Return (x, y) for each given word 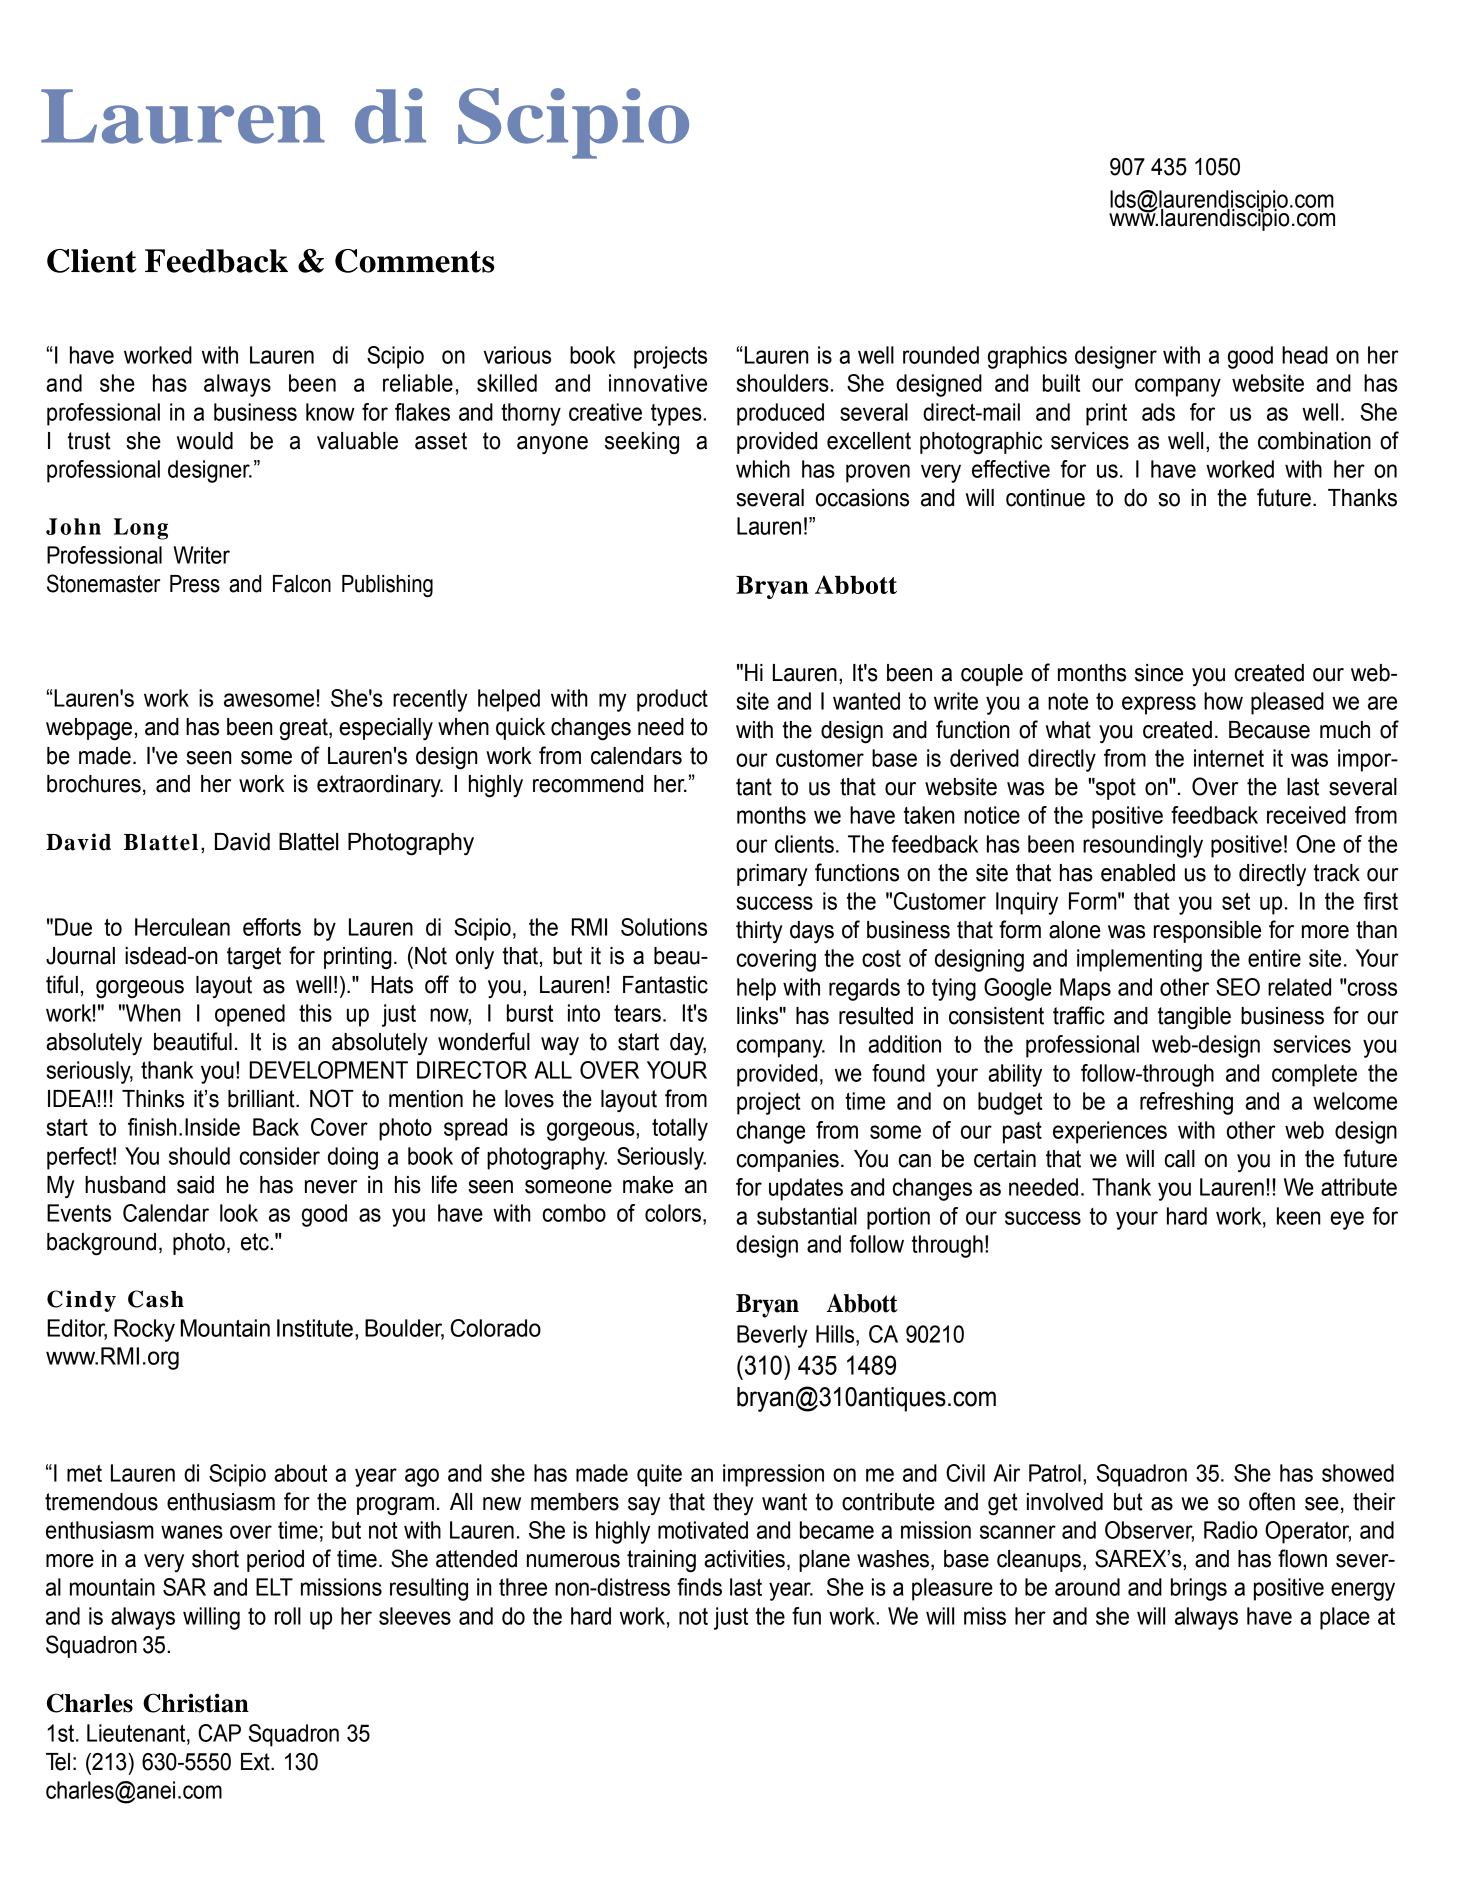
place (1345, 1618)
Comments (415, 261)
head (1305, 355)
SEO (1238, 987)
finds (699, 1587)
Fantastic (665, 985)
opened (250, 1015)
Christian (196, 1703)
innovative (658, 383)
